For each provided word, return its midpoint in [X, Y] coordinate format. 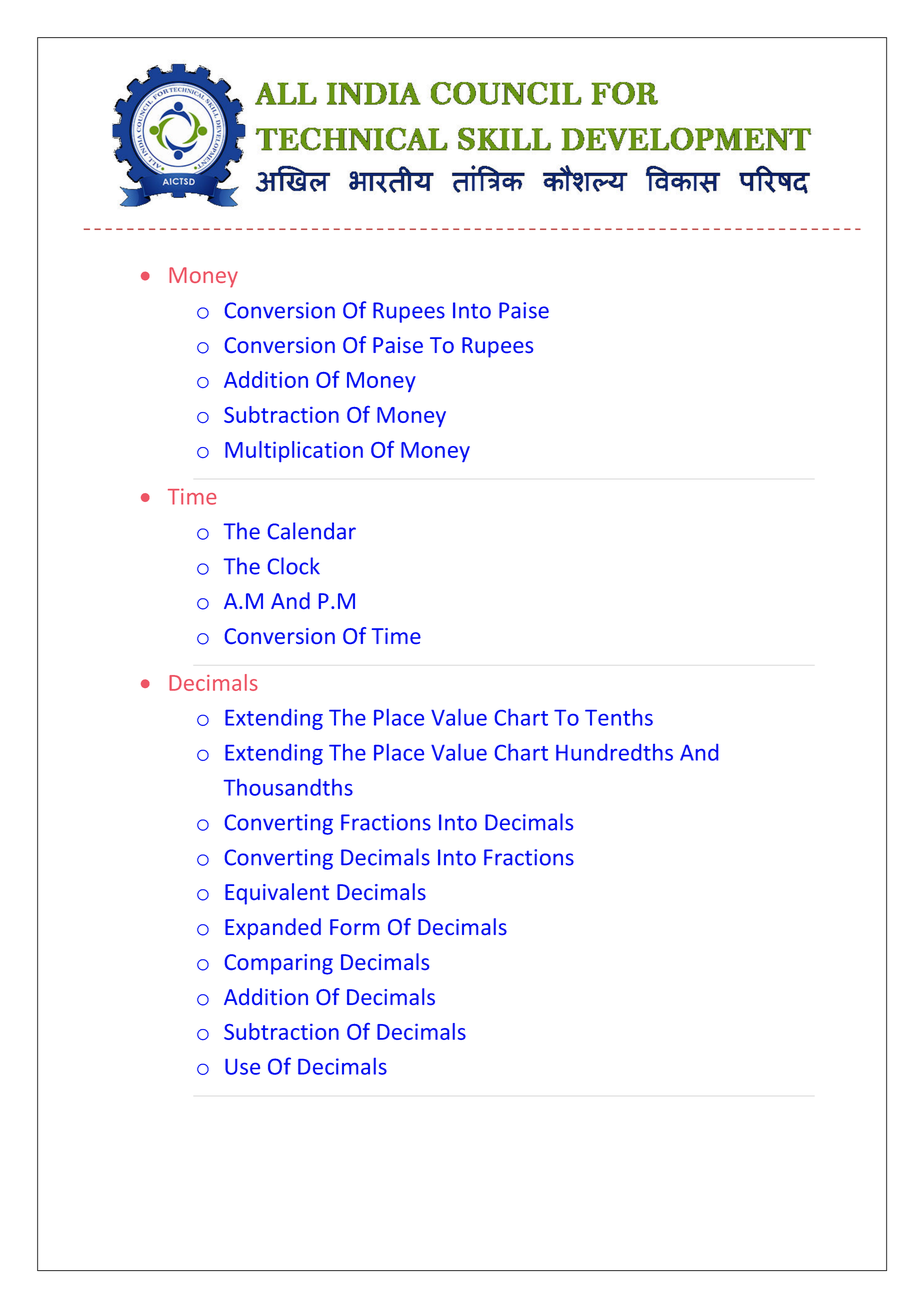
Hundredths [614, 752]
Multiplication [294, 451]
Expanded [273, 929]
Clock [294, 566]
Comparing [279, 964]
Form [354, 927]
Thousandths [288, 787]
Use [242, 1067]
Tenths [619, 717]
